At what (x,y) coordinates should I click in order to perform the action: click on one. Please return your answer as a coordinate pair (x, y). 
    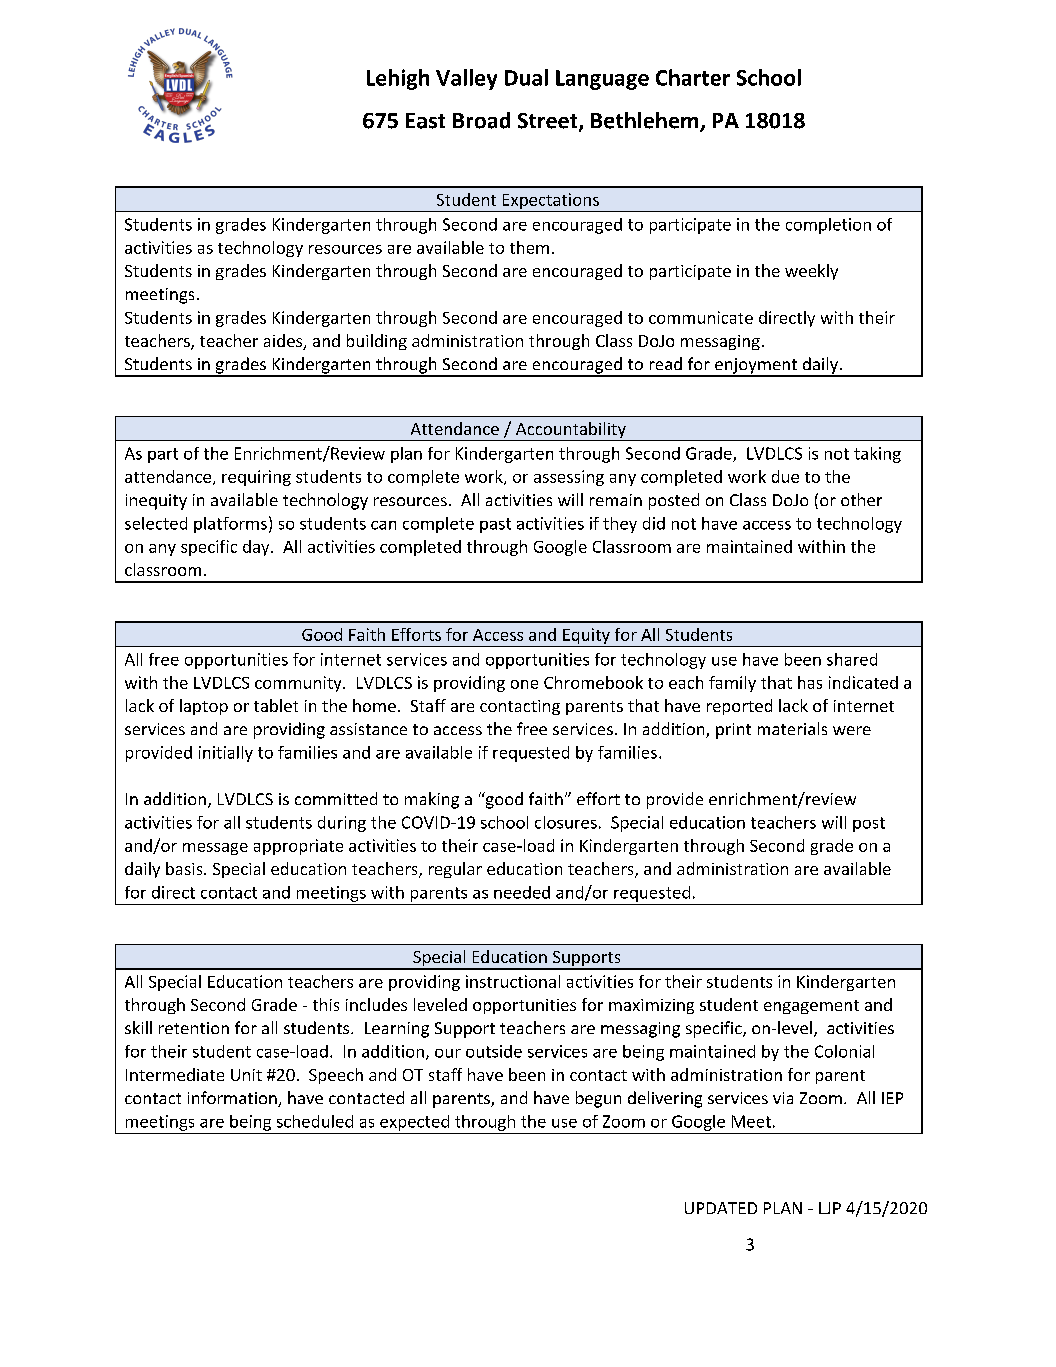
    Looking at the image, I should click on (524, 684).
